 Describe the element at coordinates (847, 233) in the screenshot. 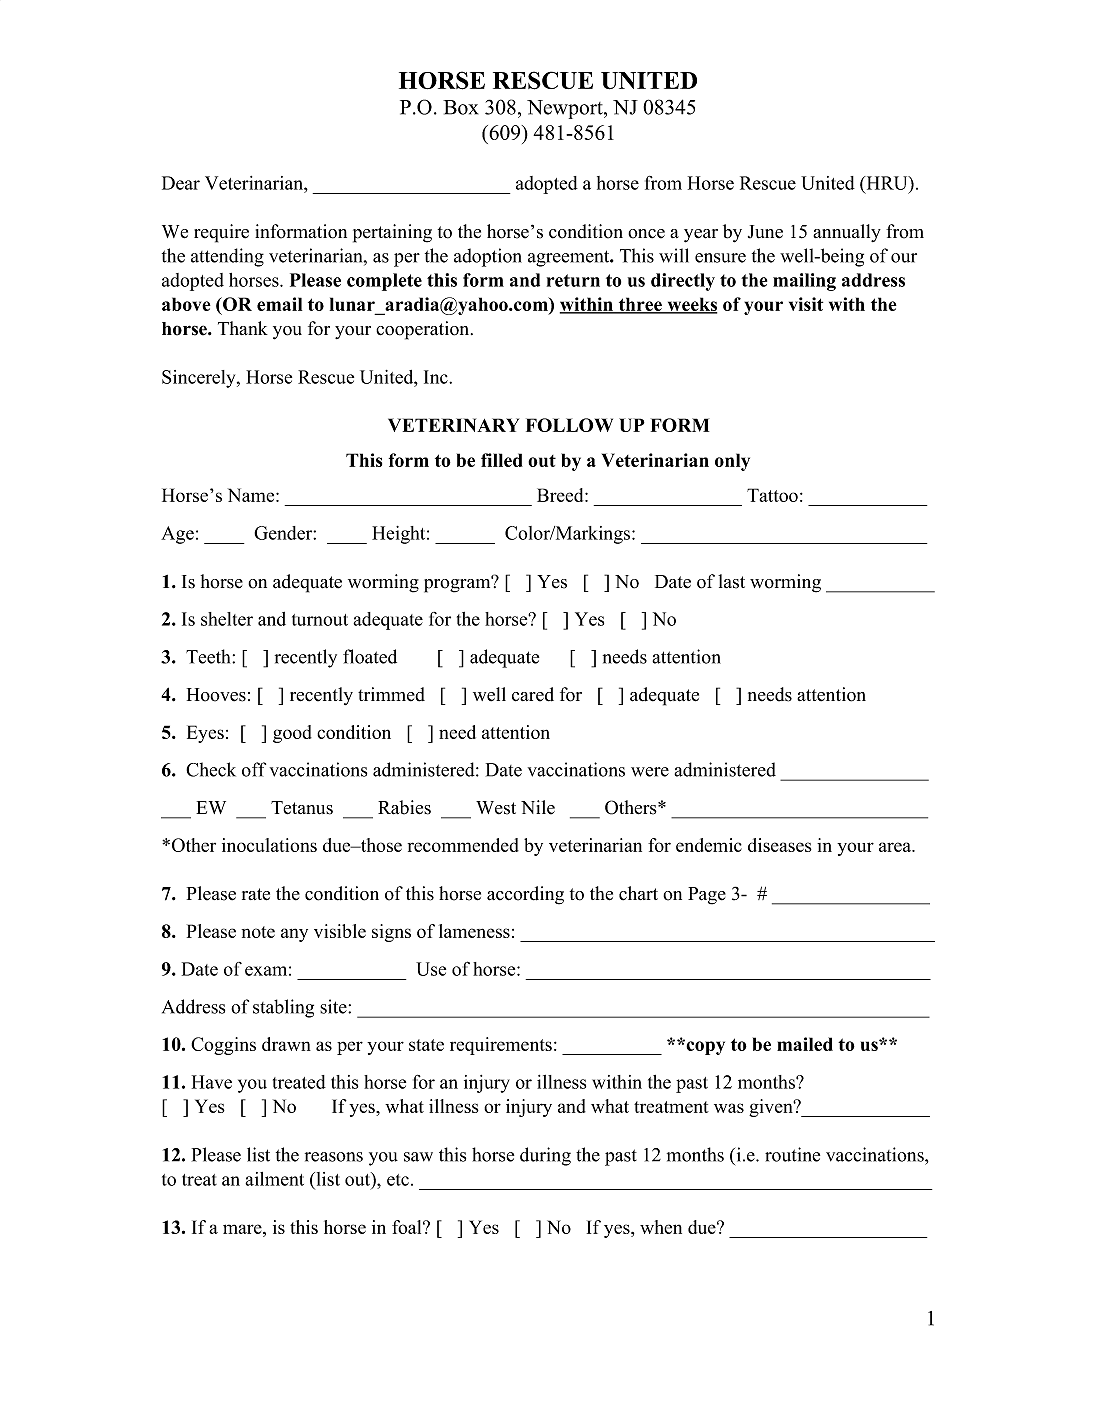

I see `annually` at that location.
